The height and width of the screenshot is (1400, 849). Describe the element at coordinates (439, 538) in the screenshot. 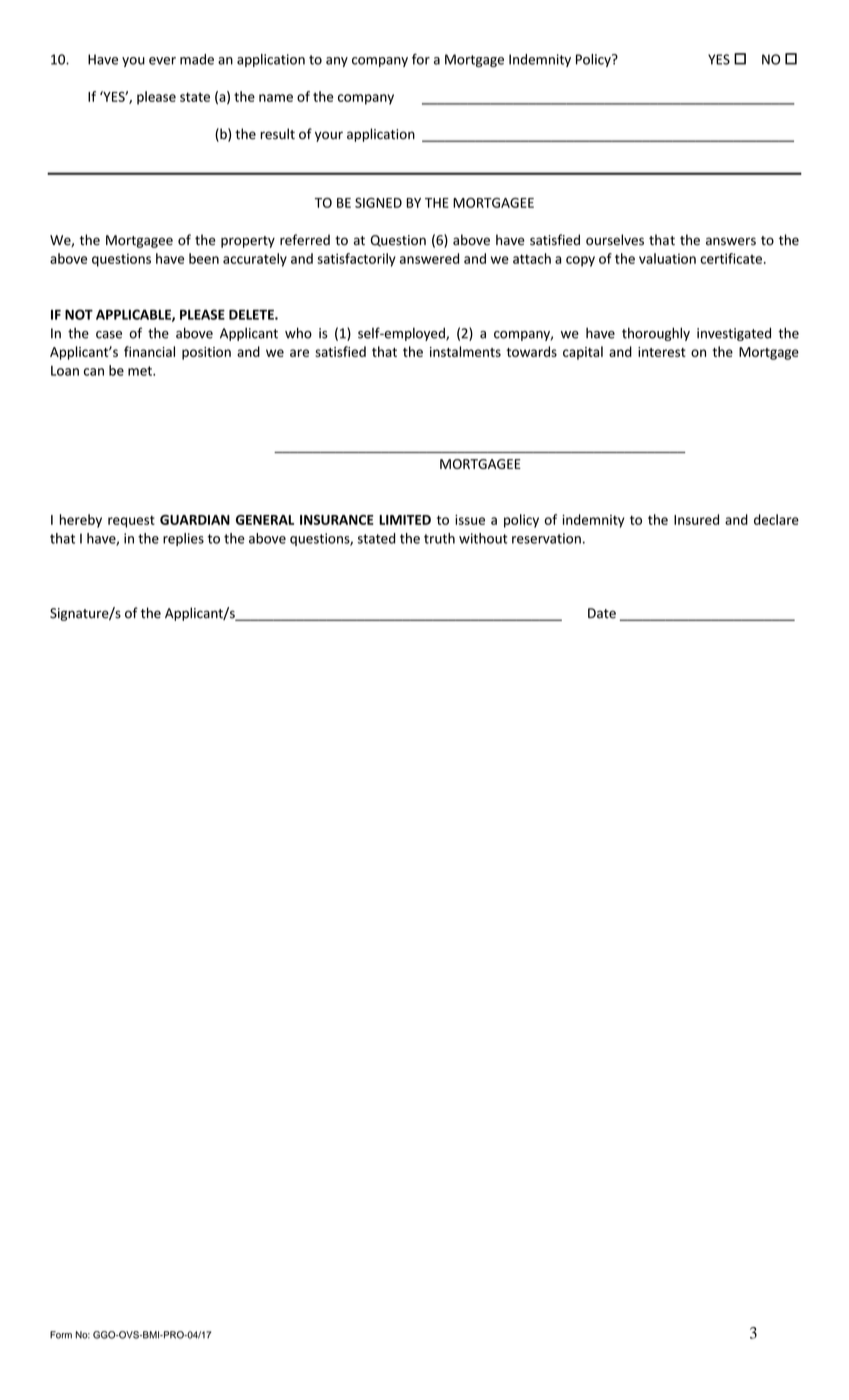

I see `truth` at that location.
